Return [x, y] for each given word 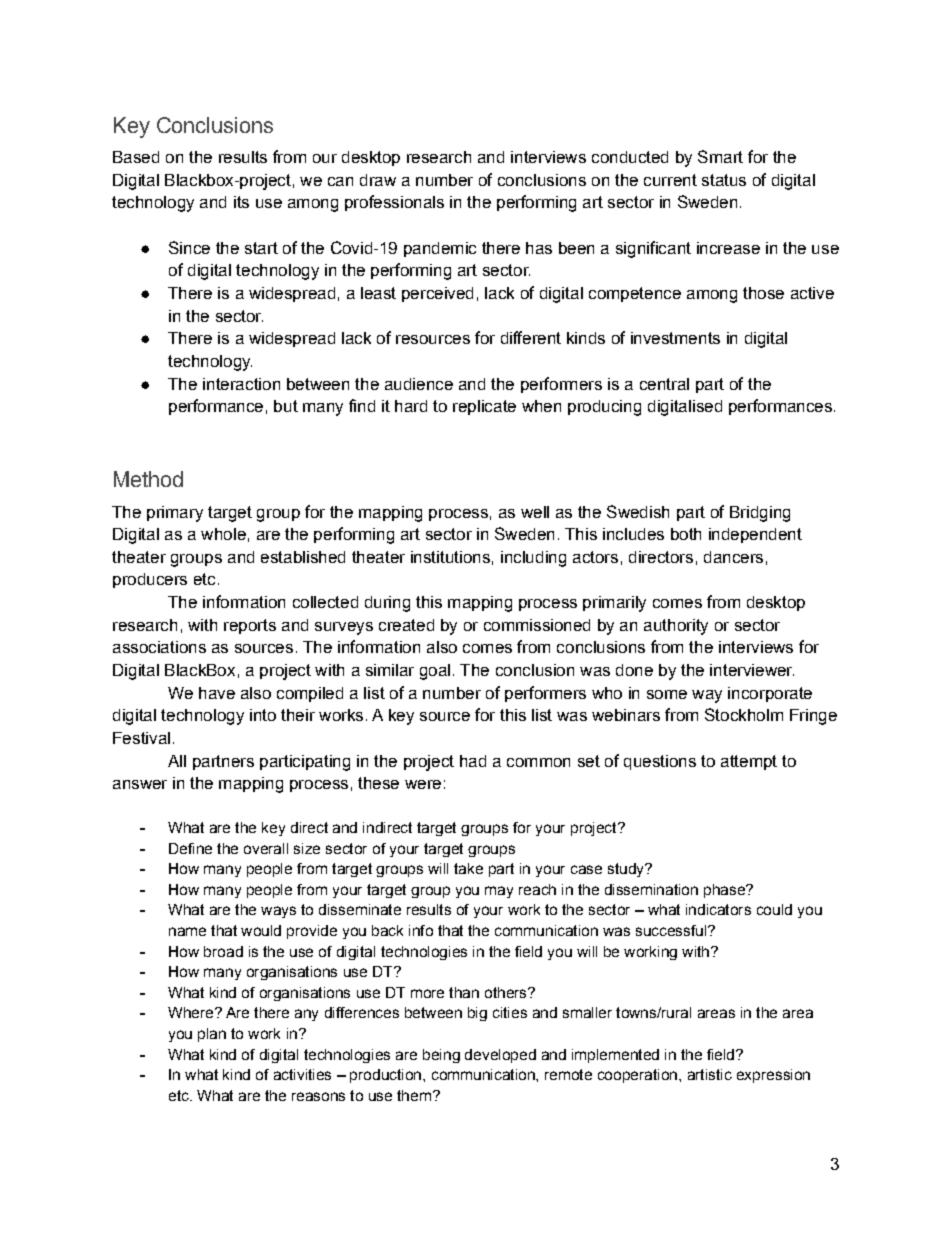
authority [676, 627]
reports [250, 626]
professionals [394, 203]
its [241, 202]
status [724, 180]
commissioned [537, 625]
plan [212, 1035]
